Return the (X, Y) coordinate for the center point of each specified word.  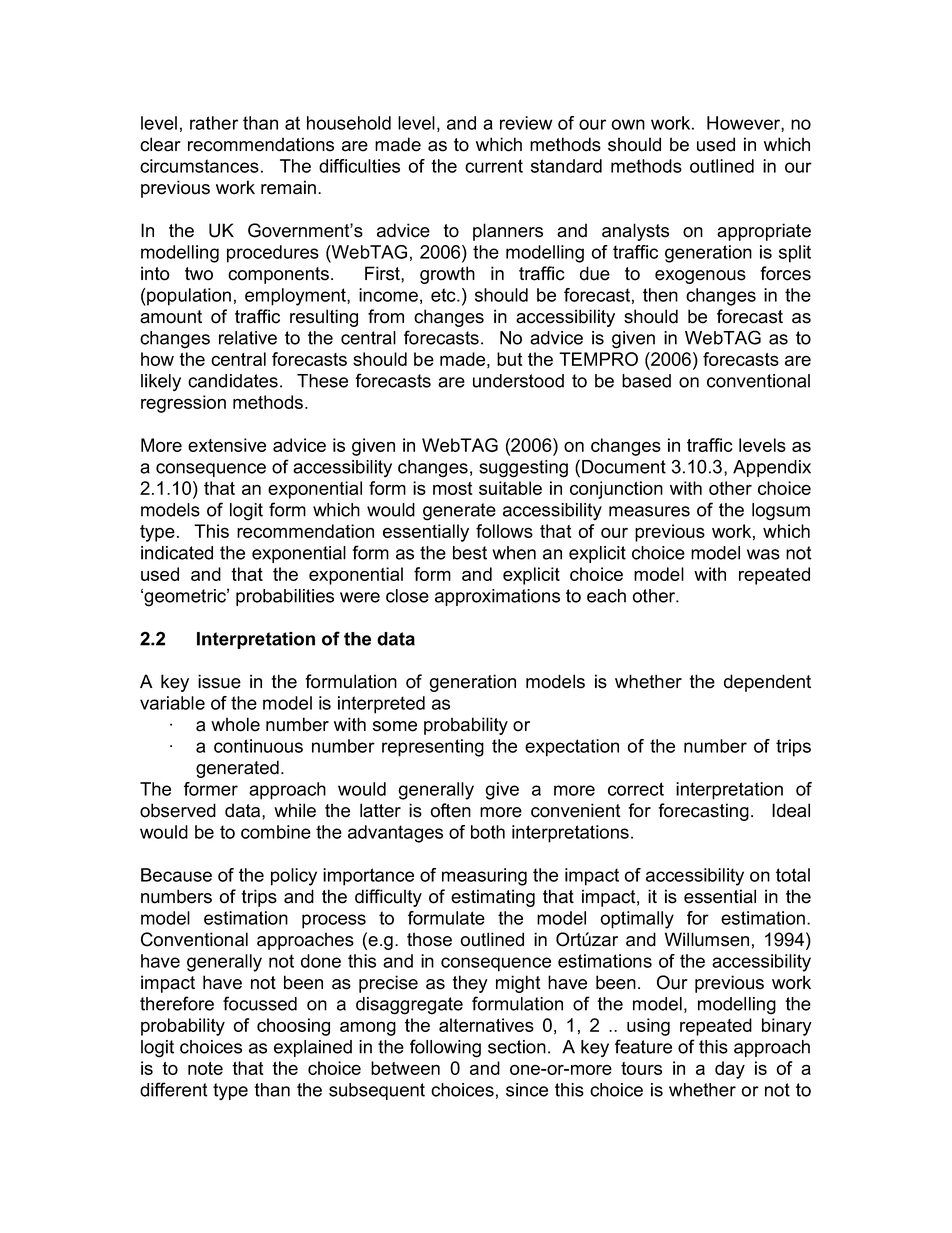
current (494, 166)
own (628, 124)
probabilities (285, 597)
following (445, 1048)
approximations (497, 597)
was (763, 554)
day (730, 1070)
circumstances (199, 166)
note (205, 1068)
